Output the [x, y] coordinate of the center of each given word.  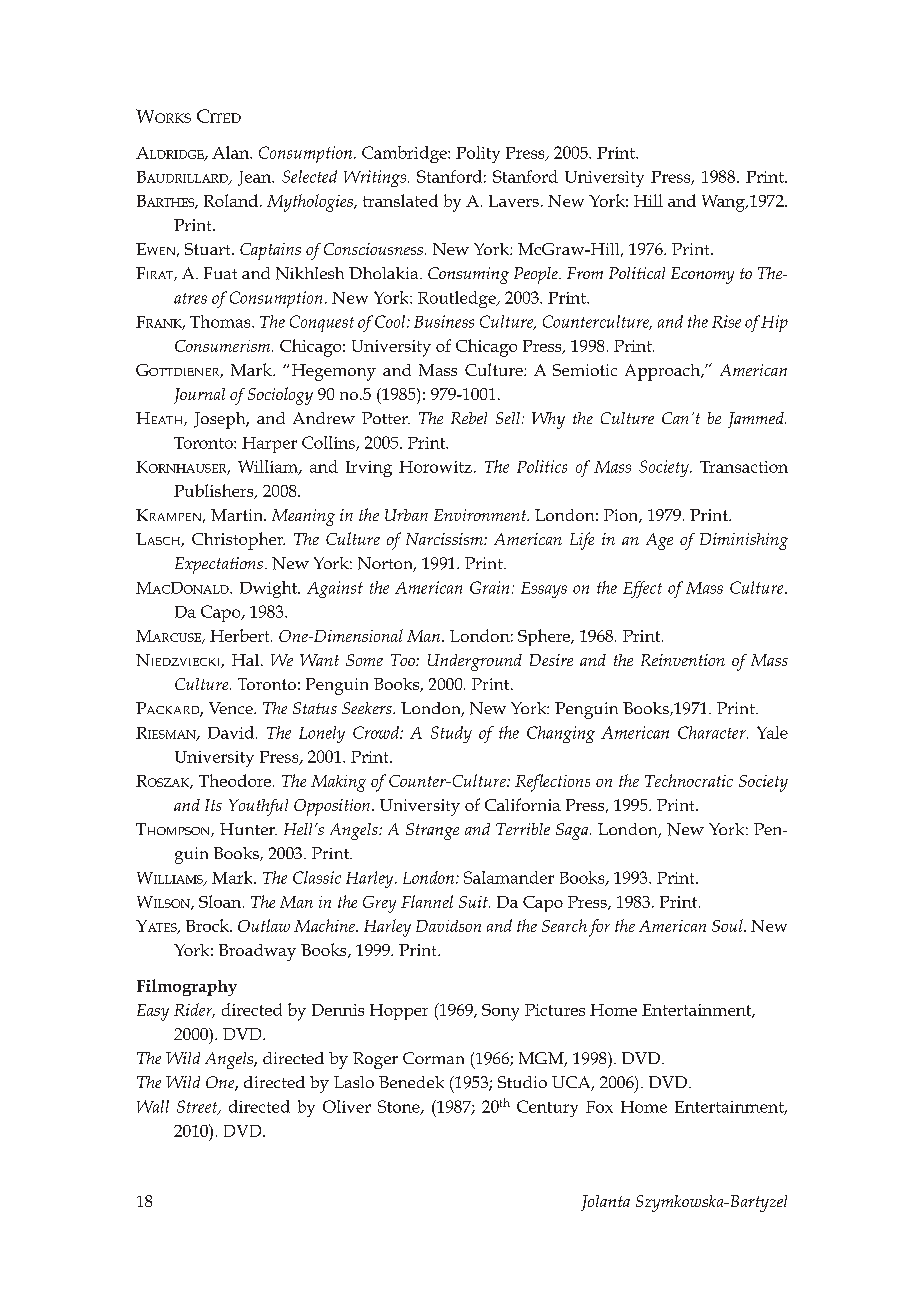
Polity [478, 154]
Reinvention [683, 660]
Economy [702, 275]
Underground [475, 662]
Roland [231, 200]
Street [198, 1107]
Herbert [241, 635]
